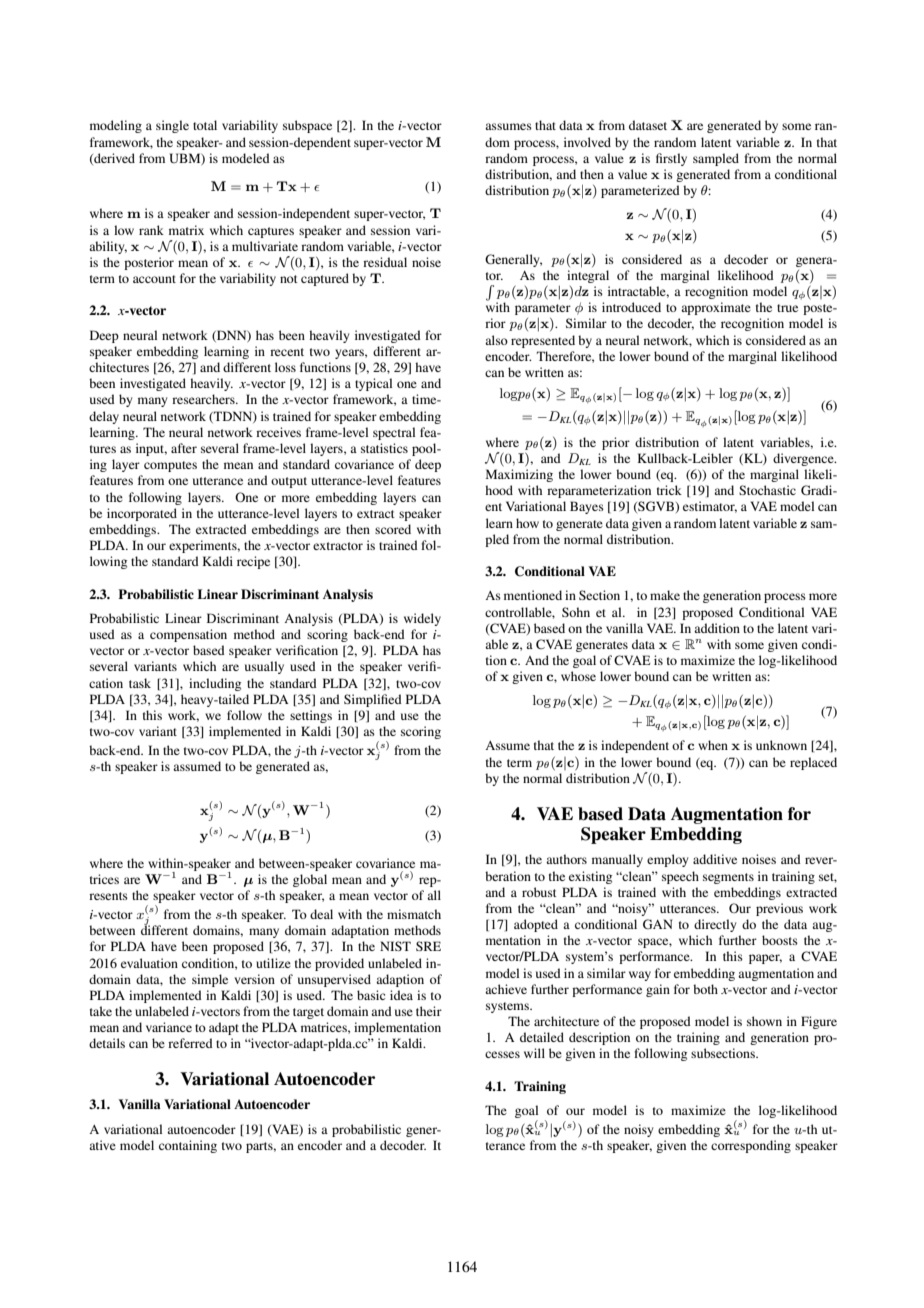 The width and height of the document is (924, 1308). Describe the element at coordinates (713, 745) in the document. I see `when` at that location.
